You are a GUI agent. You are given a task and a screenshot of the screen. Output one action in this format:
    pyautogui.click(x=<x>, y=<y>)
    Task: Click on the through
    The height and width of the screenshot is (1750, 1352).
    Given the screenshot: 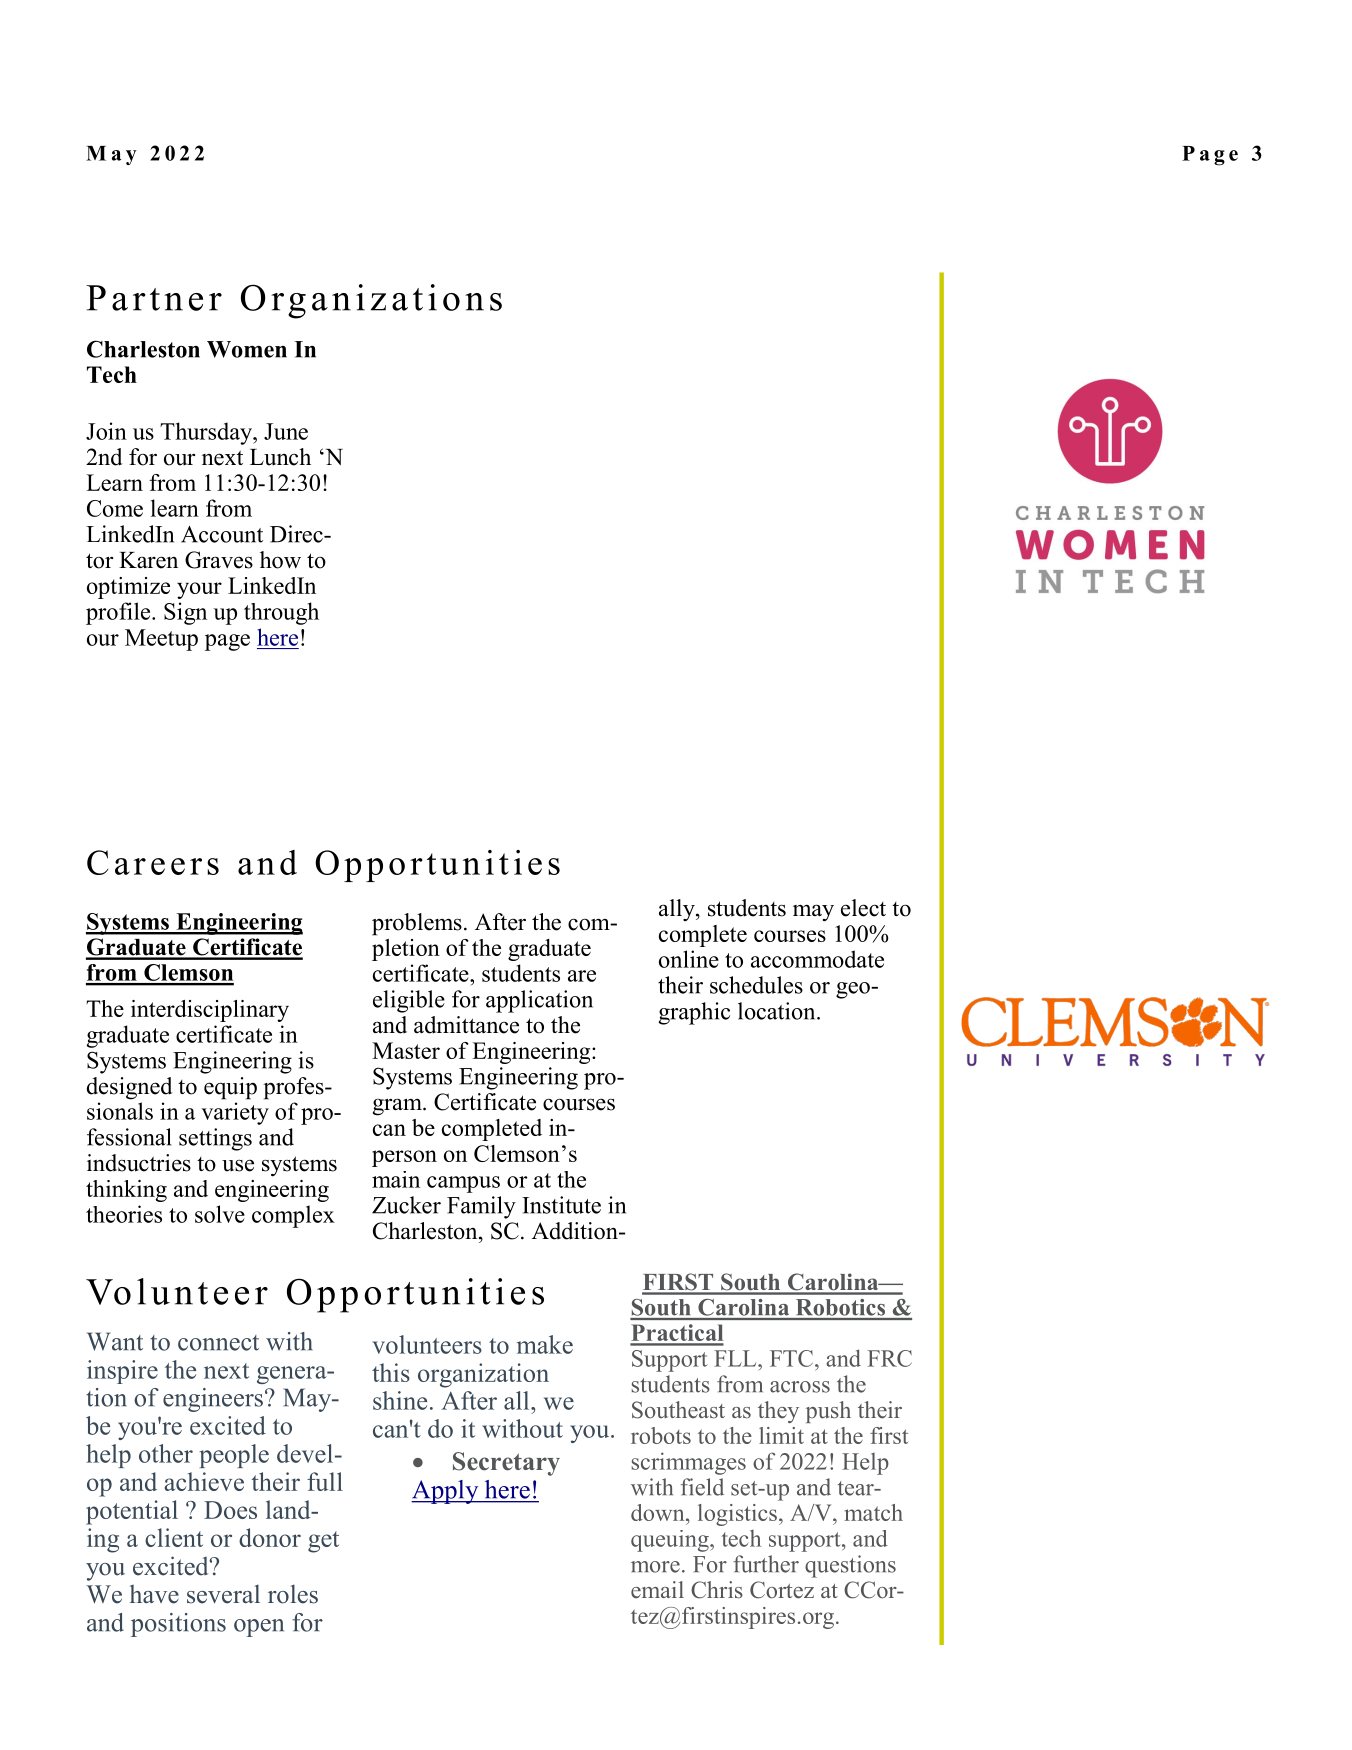 What is the action you would take?
    pyautogui.click(x=281, y=613)
